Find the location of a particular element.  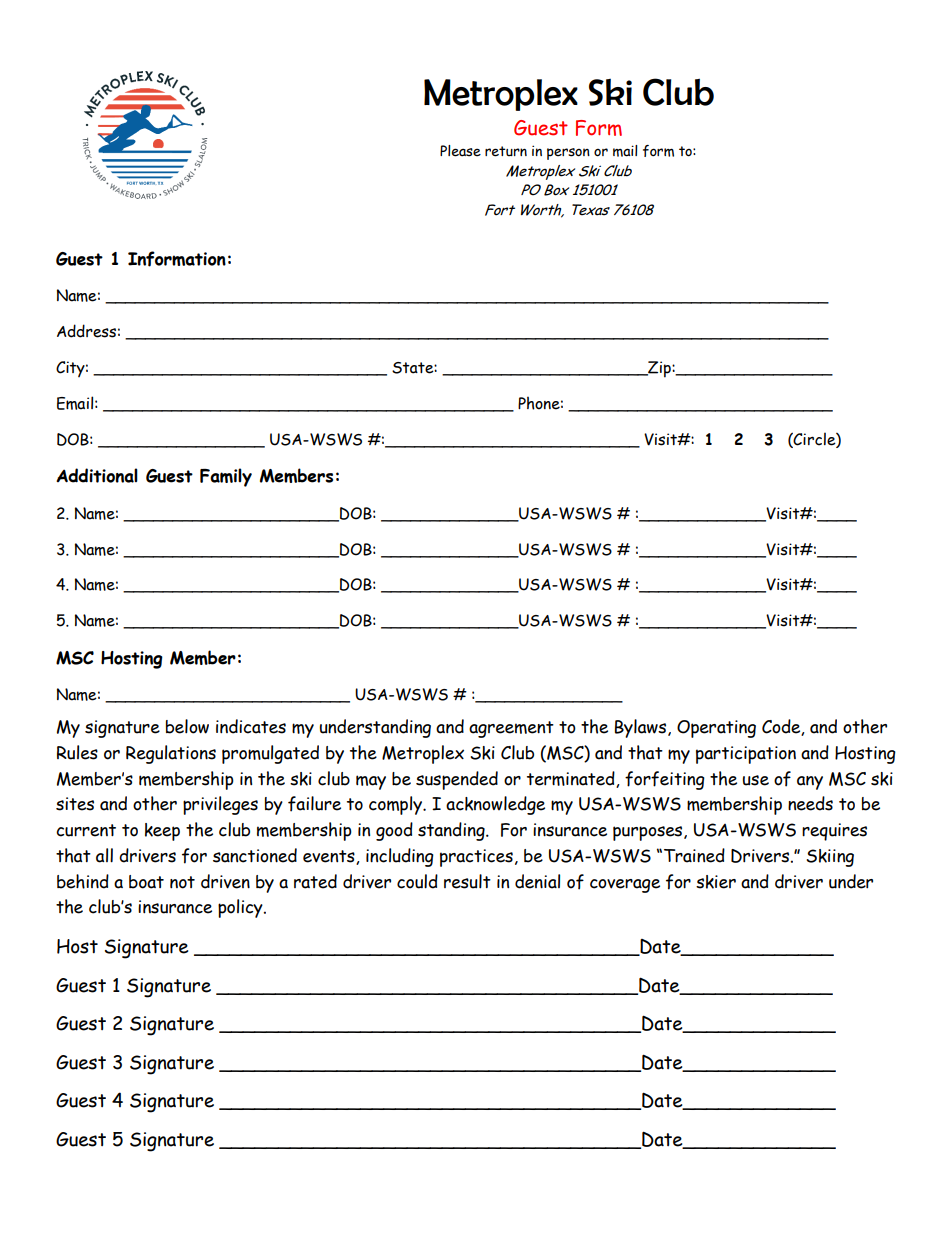

Address is located at coordinates (86, 331).
